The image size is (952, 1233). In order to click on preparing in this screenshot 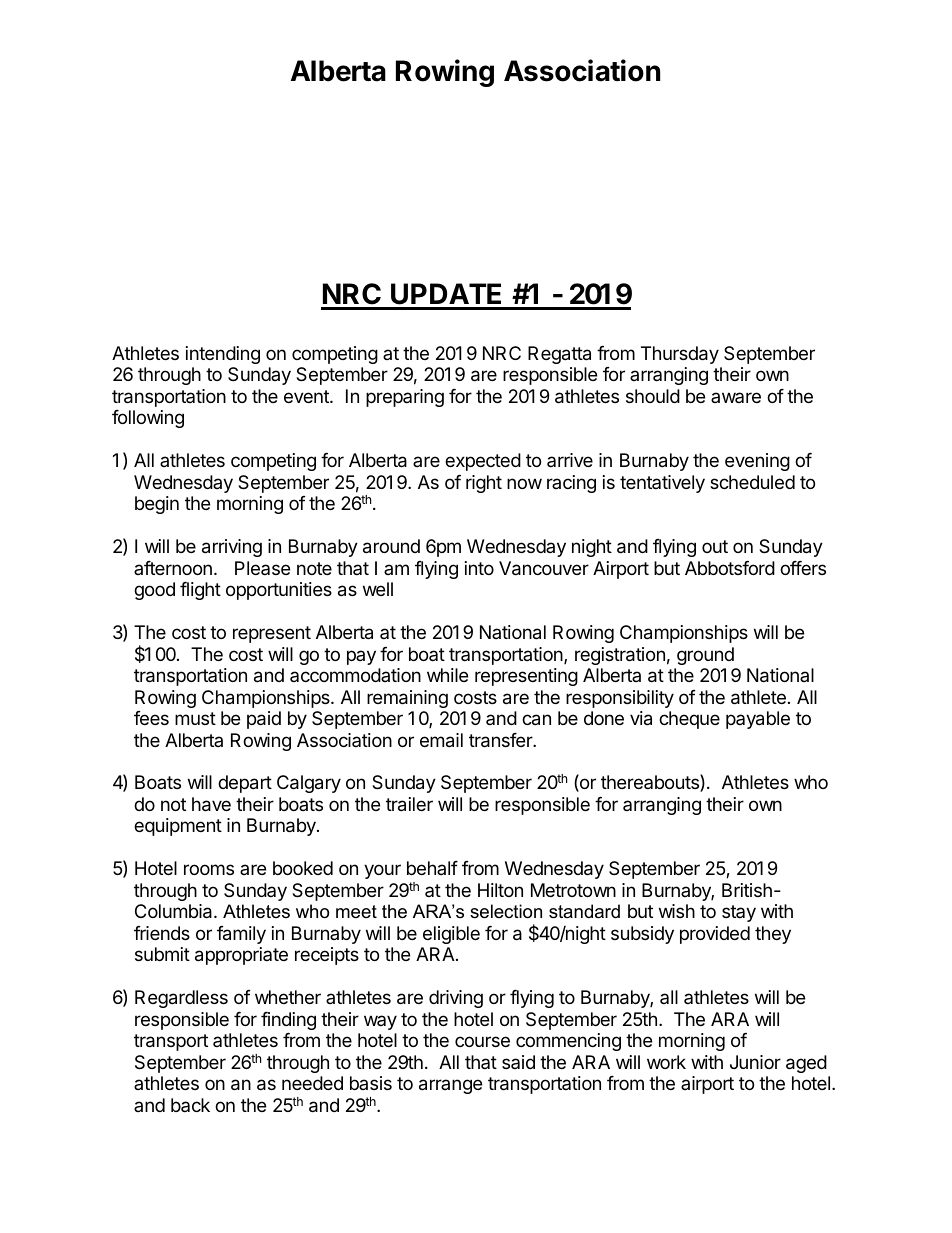, I will do `click(405, 398)`.
